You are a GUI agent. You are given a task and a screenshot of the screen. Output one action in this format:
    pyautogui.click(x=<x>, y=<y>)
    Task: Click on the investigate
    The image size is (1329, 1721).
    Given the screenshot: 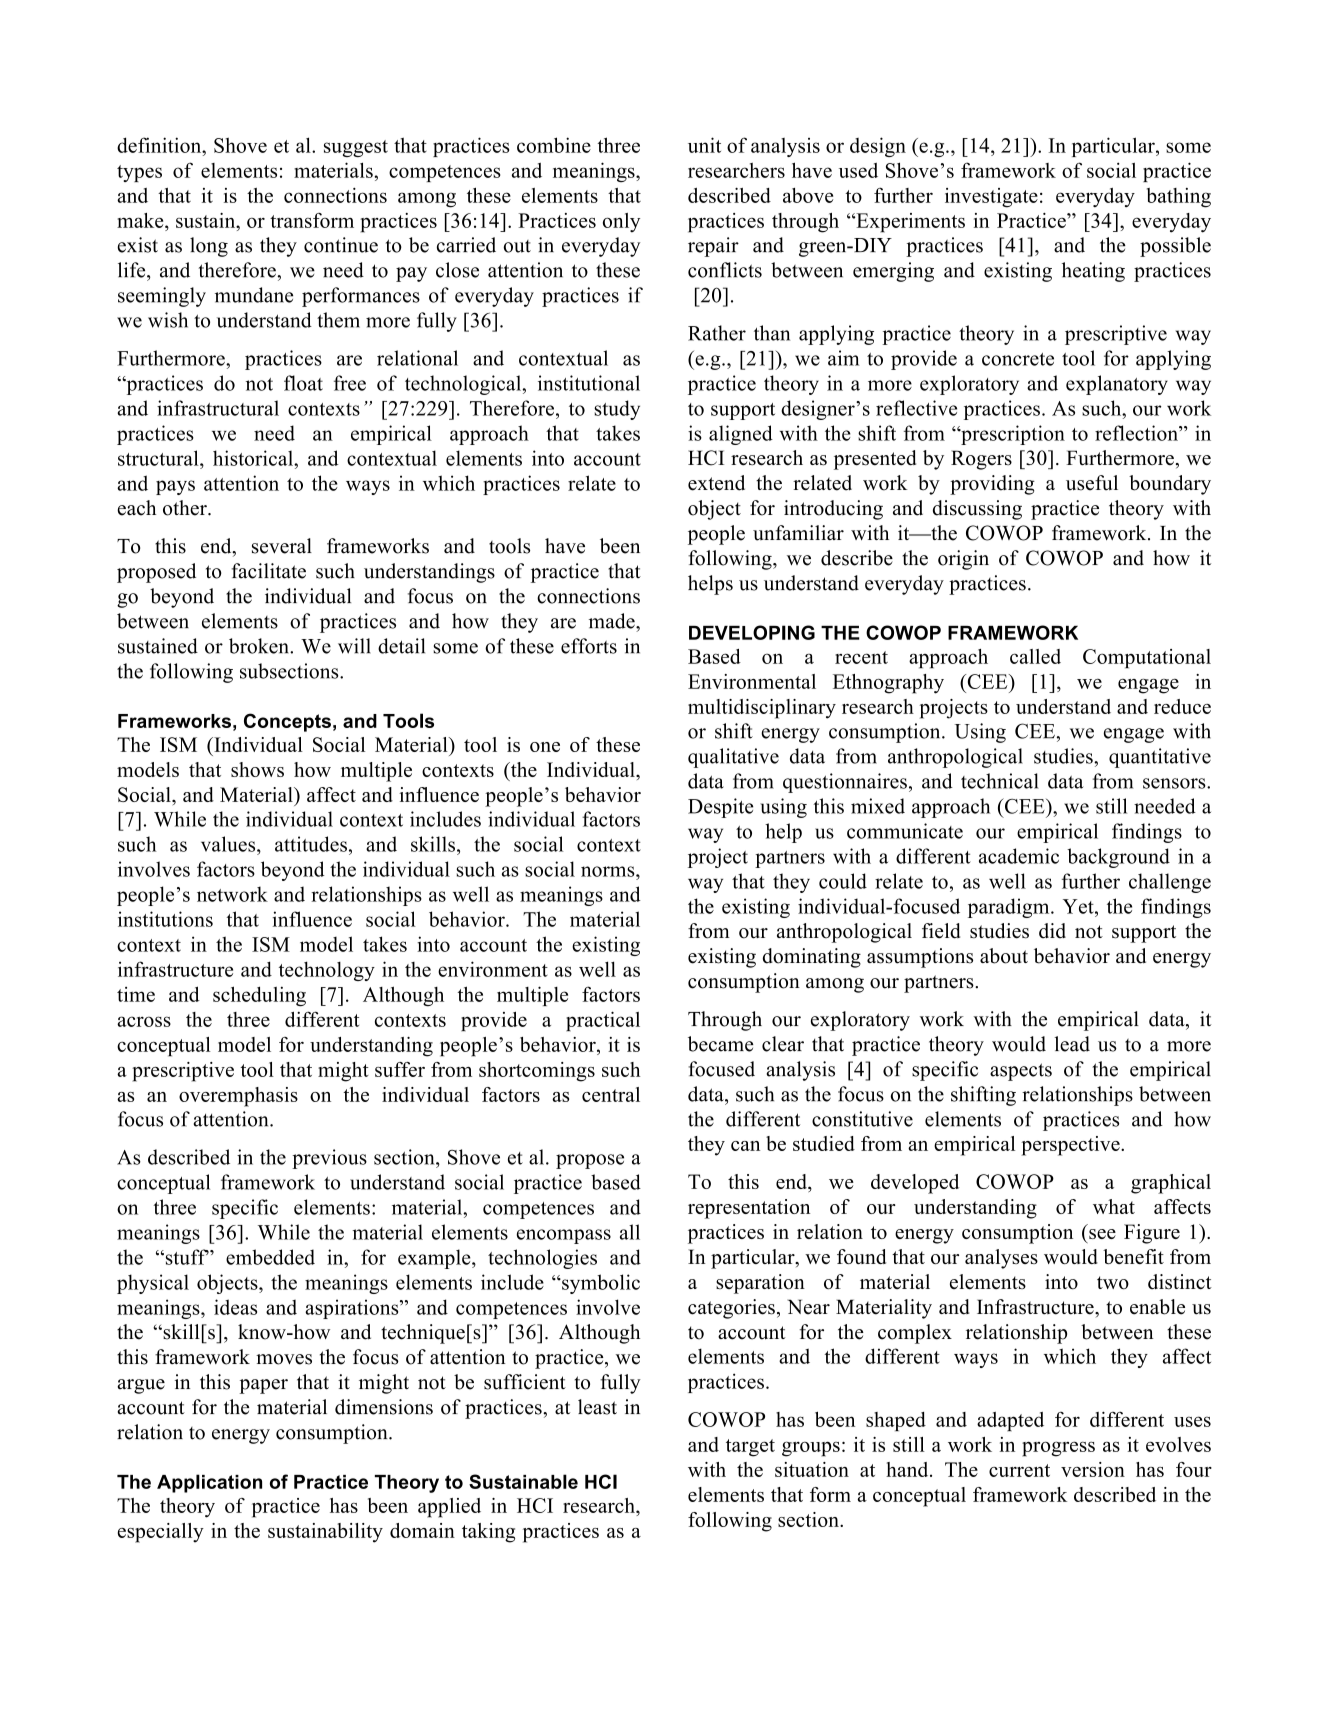 What is the action you would take?
    pyautogui.click(x=991, y=198)
